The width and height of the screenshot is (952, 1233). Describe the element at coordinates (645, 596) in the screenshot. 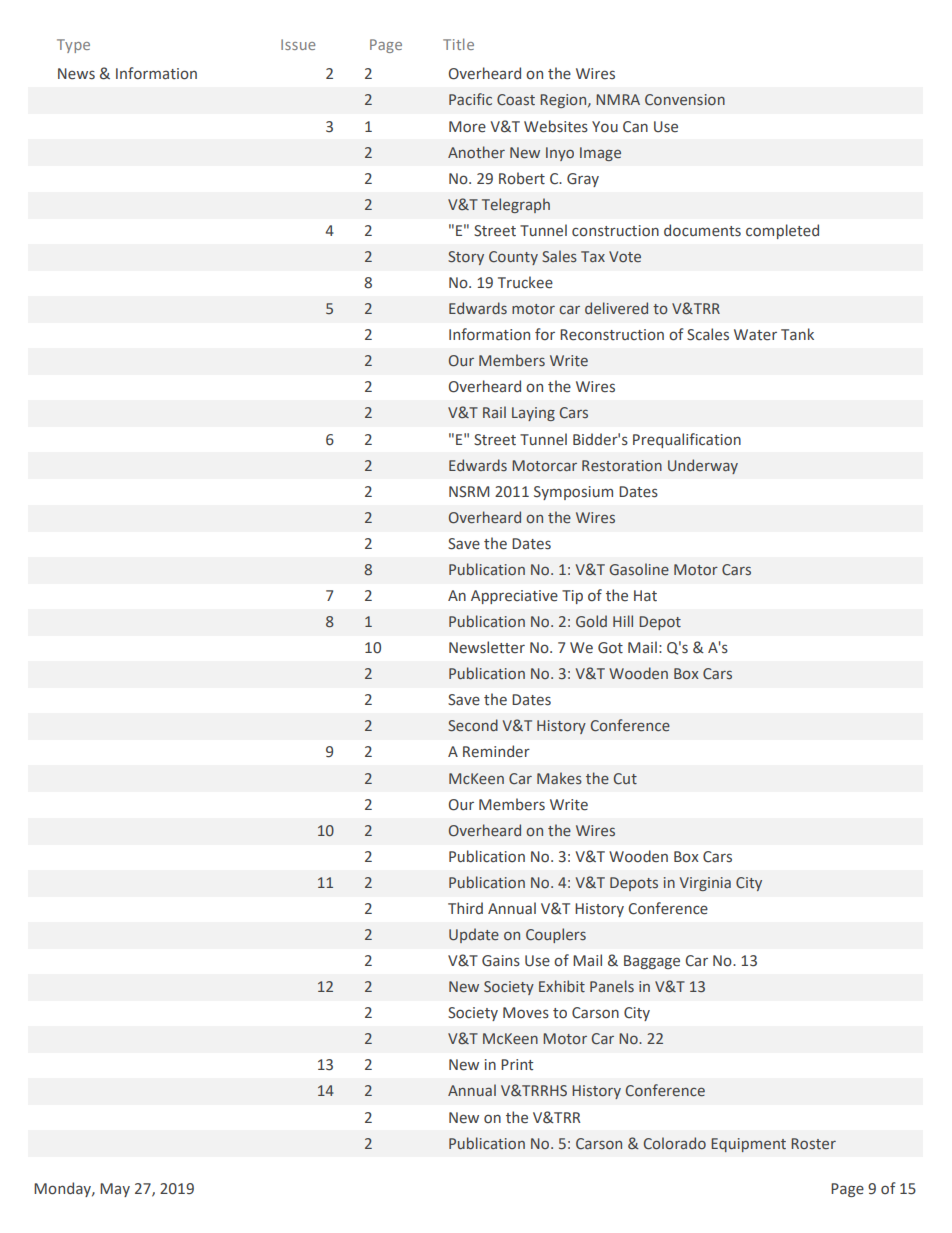

I see `Hat` at that location.
